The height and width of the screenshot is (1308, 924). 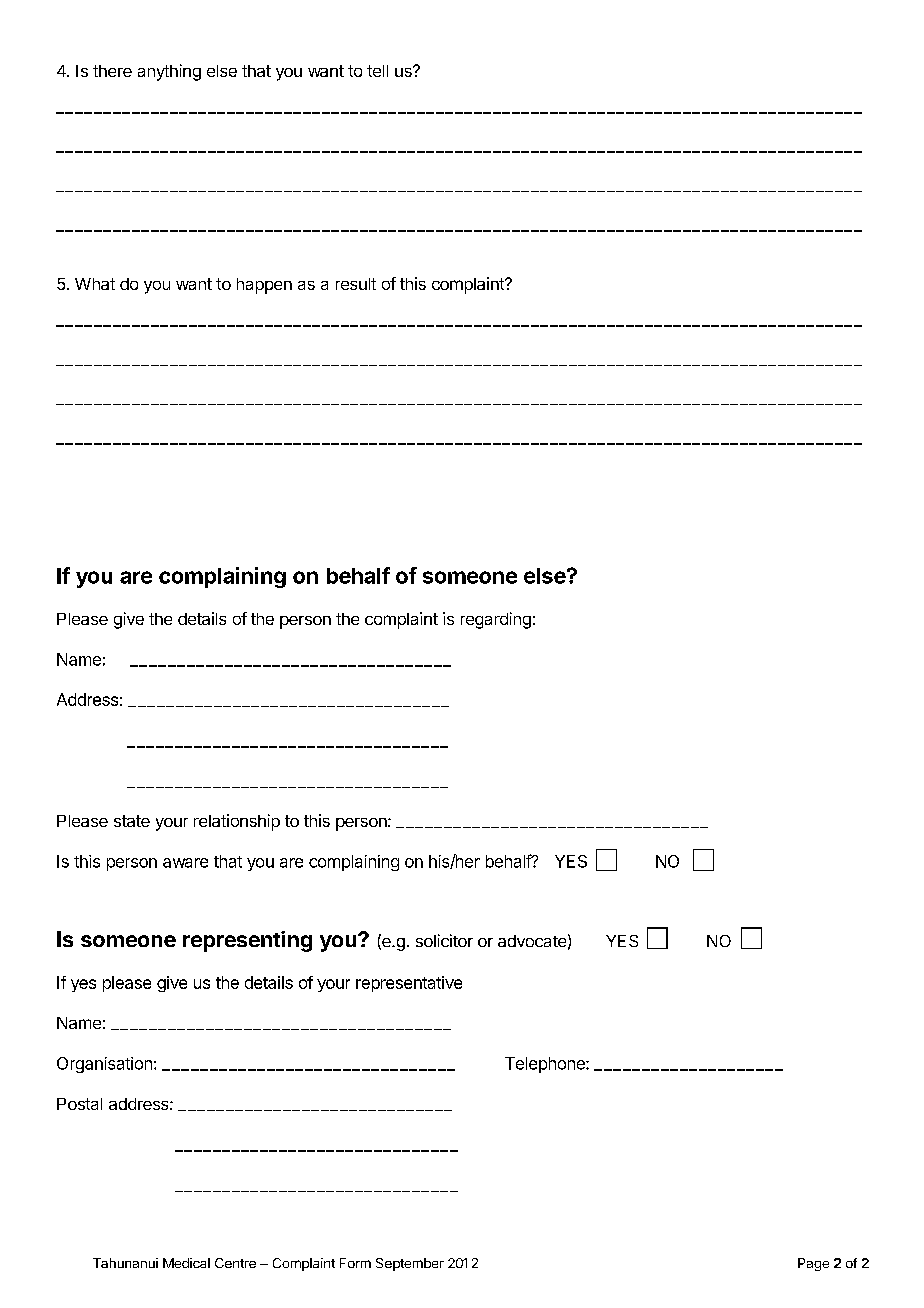 I want to click on anything, so click(x=169, y=72).
